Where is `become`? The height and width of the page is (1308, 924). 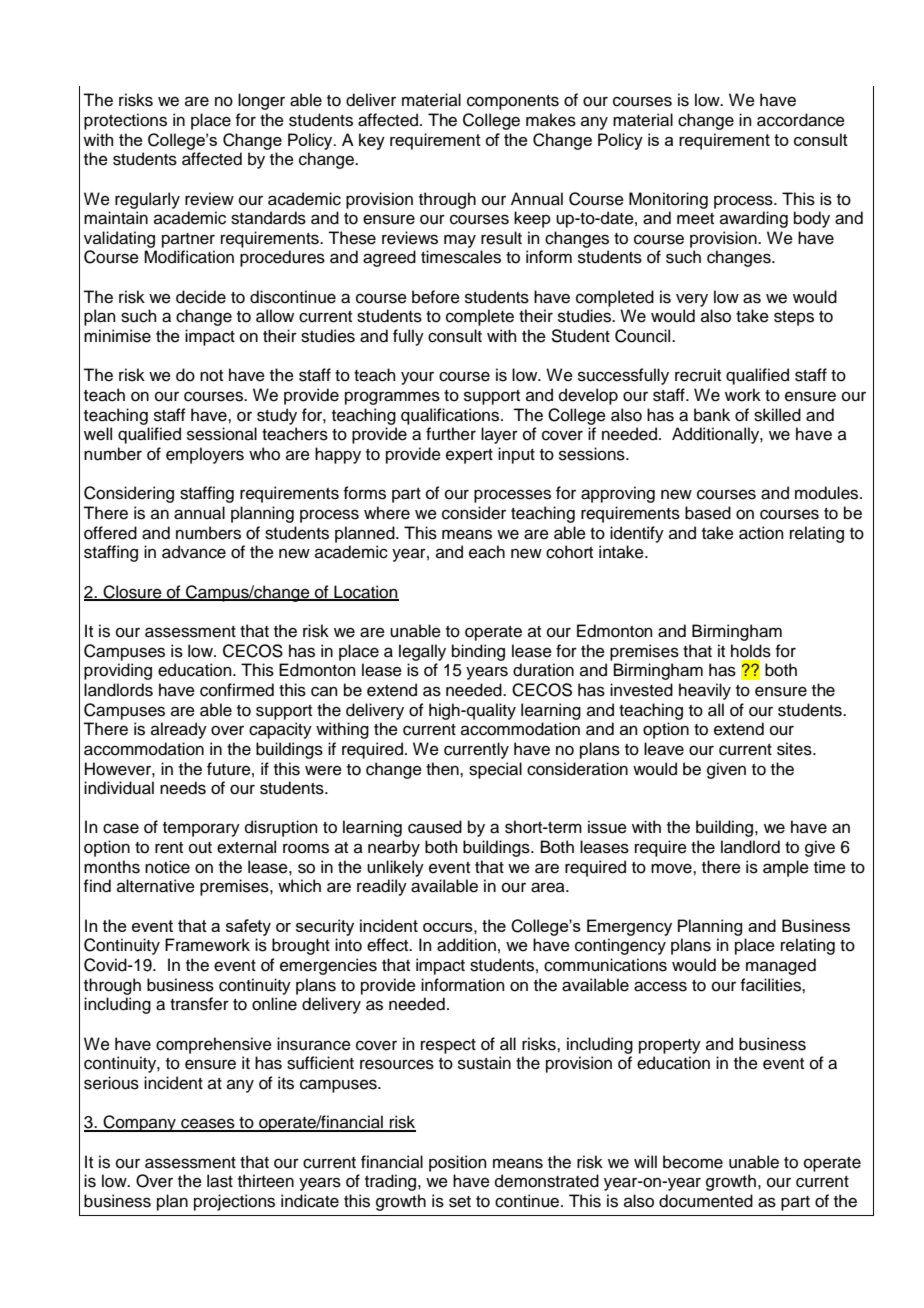 become is located at coordinates (693, 1162).
